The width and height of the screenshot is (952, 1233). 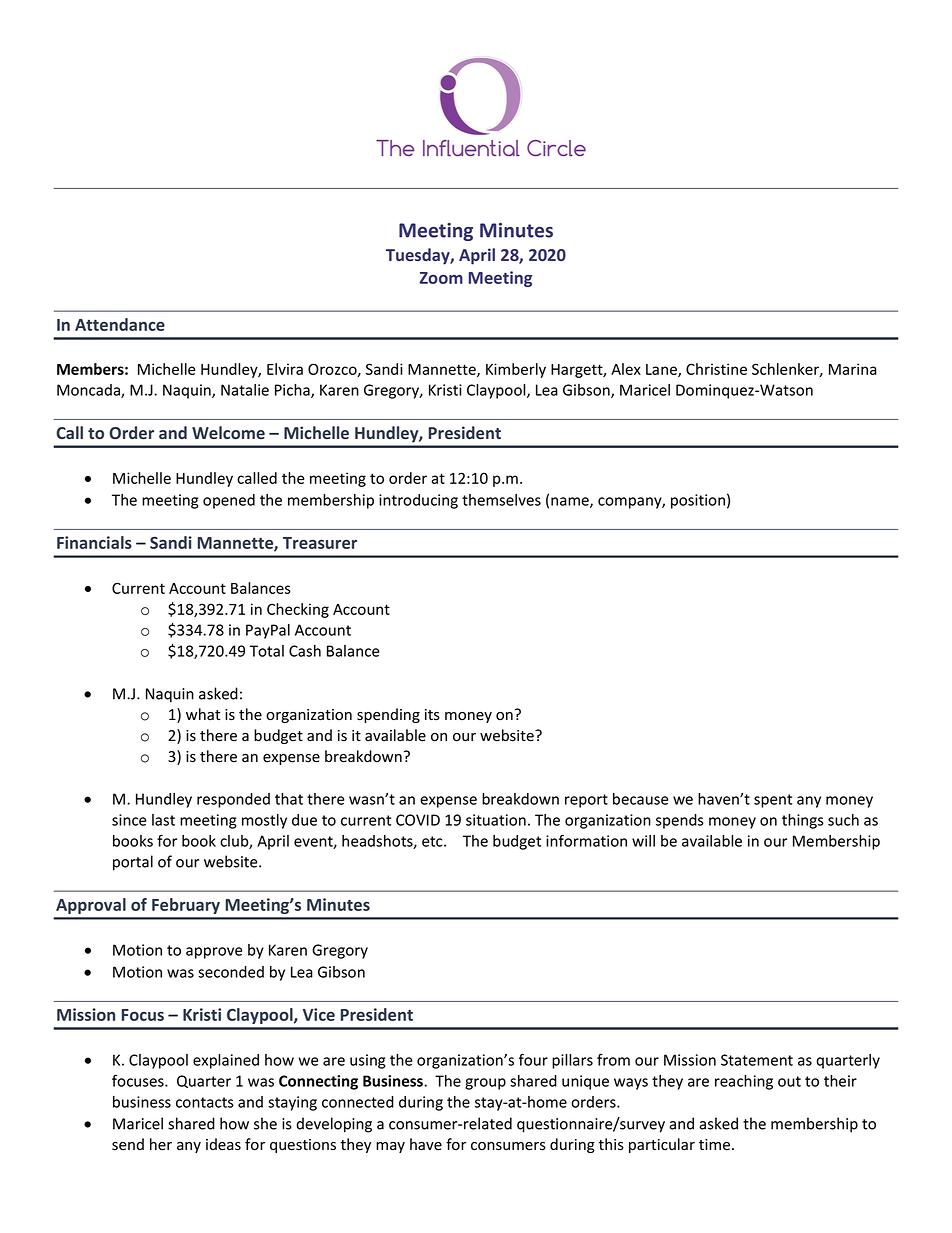 I want to click on group, so click(x=485, y=1084).
